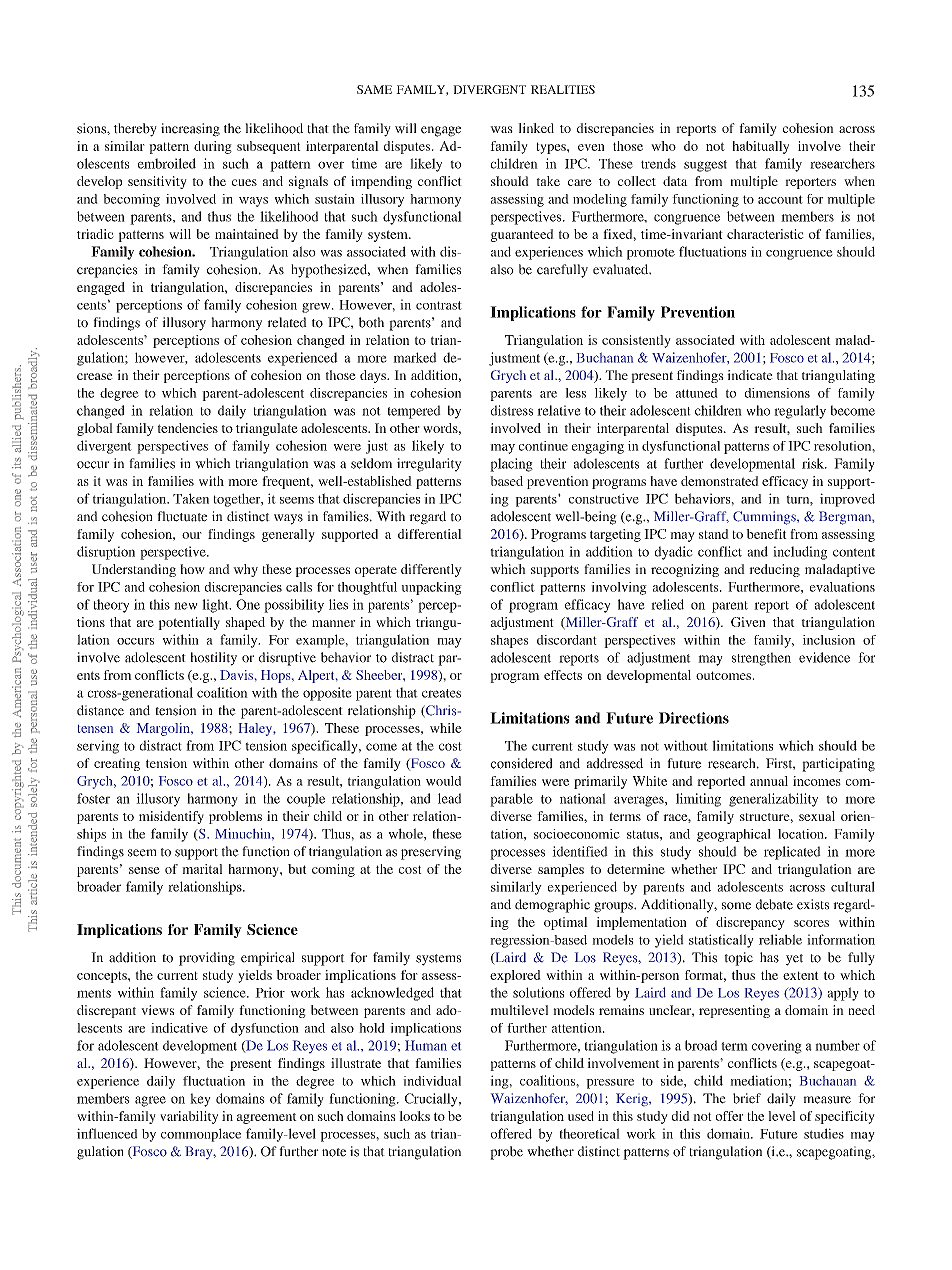 The width and height of the screenshot is (952, 1270). I want to click on problems, so click(235, 817).
